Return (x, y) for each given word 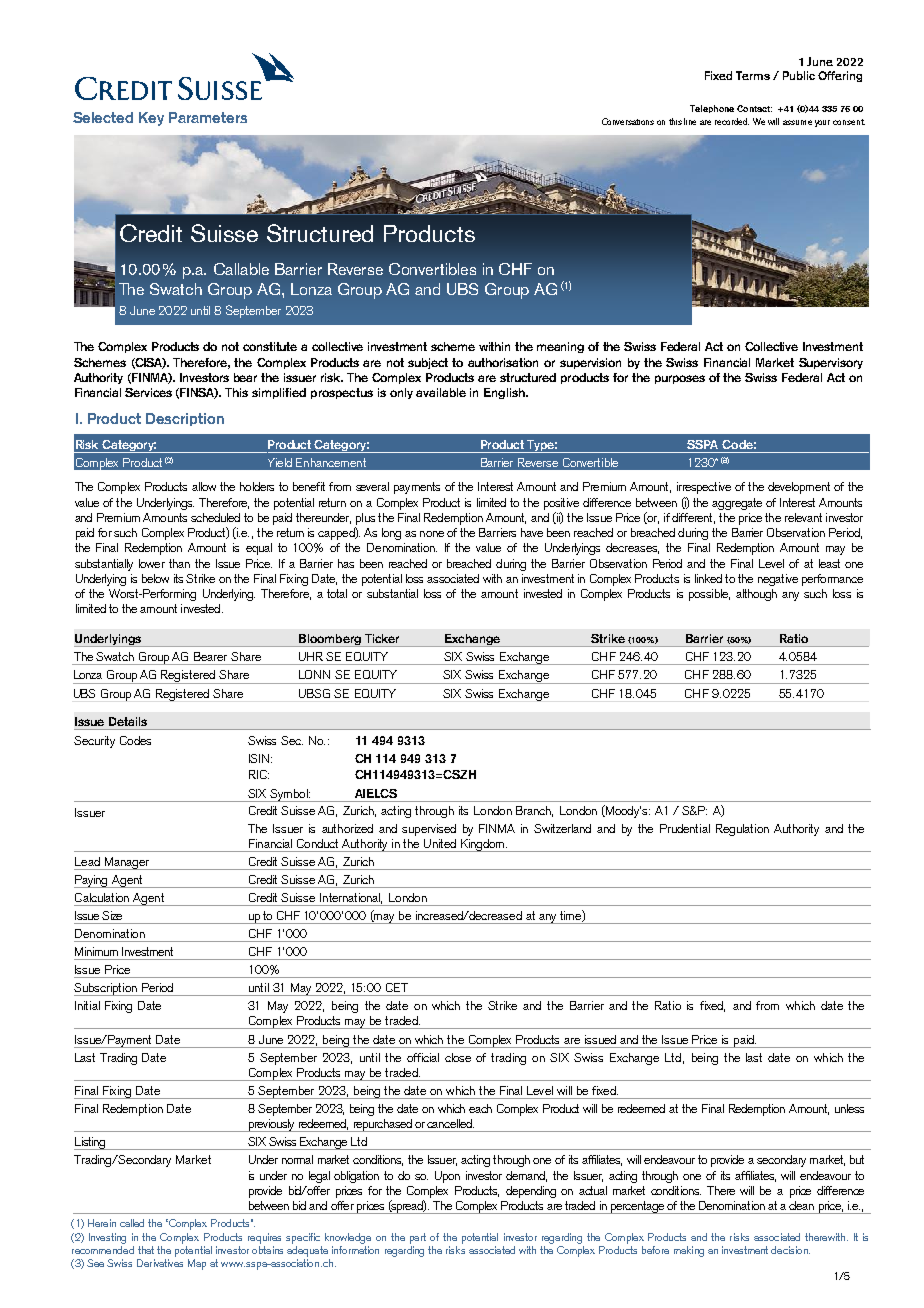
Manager (126, 863)
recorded (732, 121)
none (432, 534)
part (418, 1238)
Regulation (742, 830)
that (146, 1250)
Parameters (208, 117)
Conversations (628, 121)
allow (204, 486)
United (440, 843)
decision (790, 1250)
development (799, 488)
